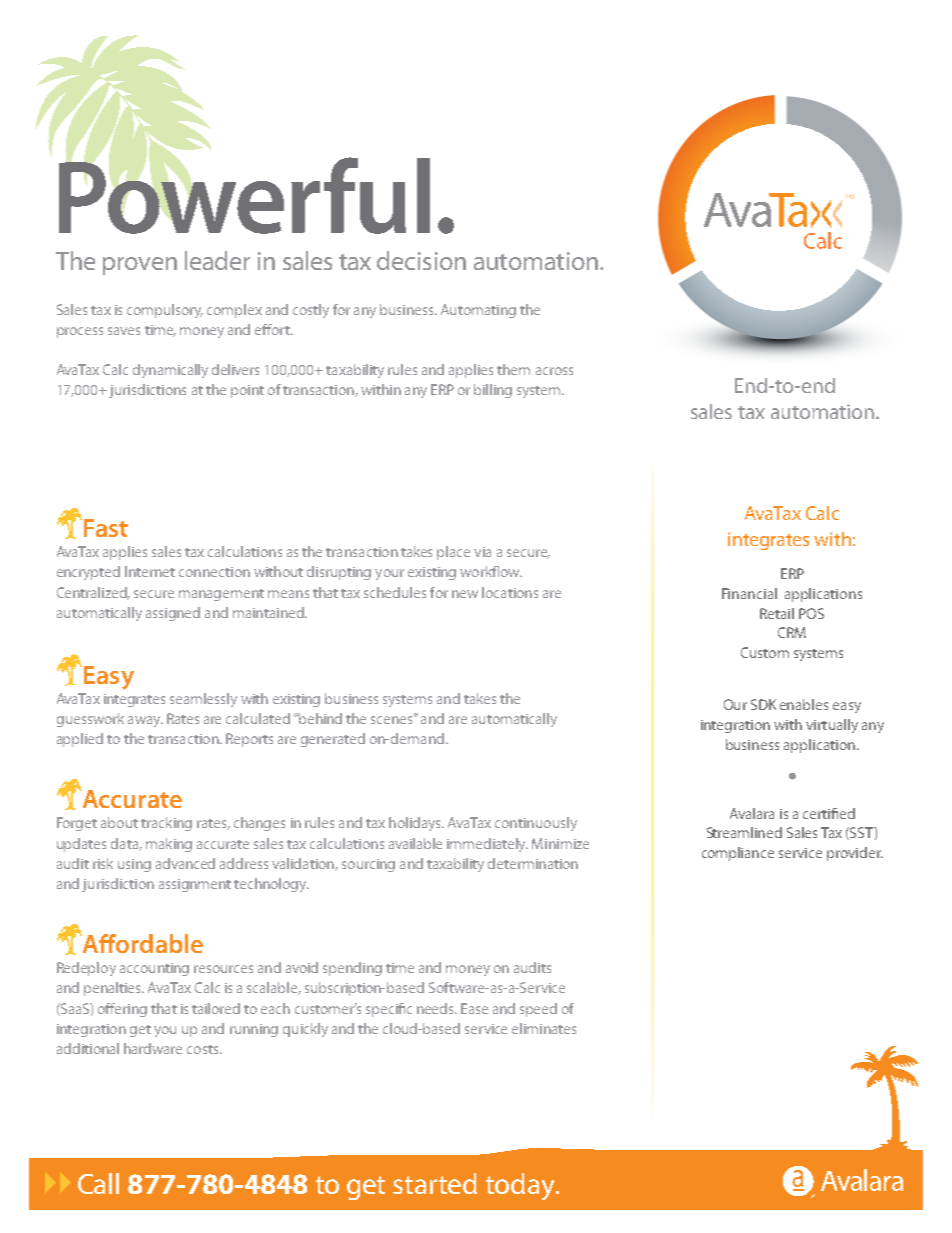  What do you see at coordinates (521, 1186) in the image?
I see `today` at bounding box center [521, 1186].
